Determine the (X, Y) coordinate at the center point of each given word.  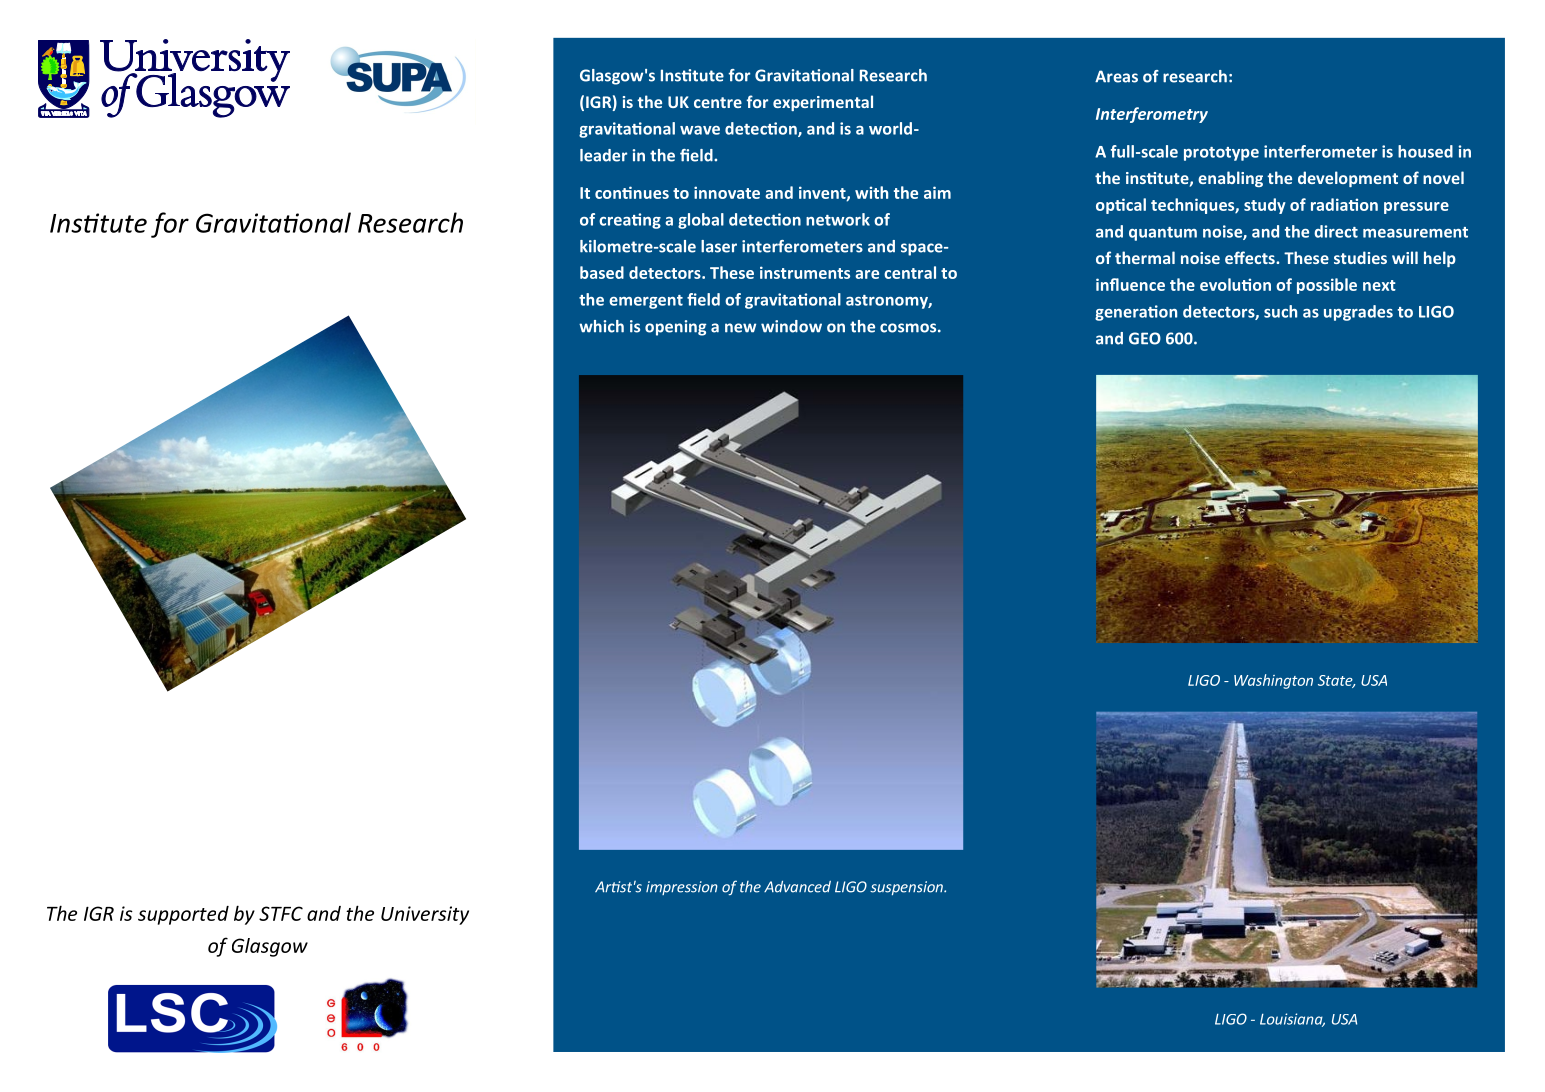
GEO (1145, 338)
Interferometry (1152, 115)
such (1280, 311)
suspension (907, 888)
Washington (1273, 681)
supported (183, 915)
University (425, 915)
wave (700, 130)
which (601, 326)
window (791, 326)
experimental (823, 103)
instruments (805, 272)
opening (676, 328)
